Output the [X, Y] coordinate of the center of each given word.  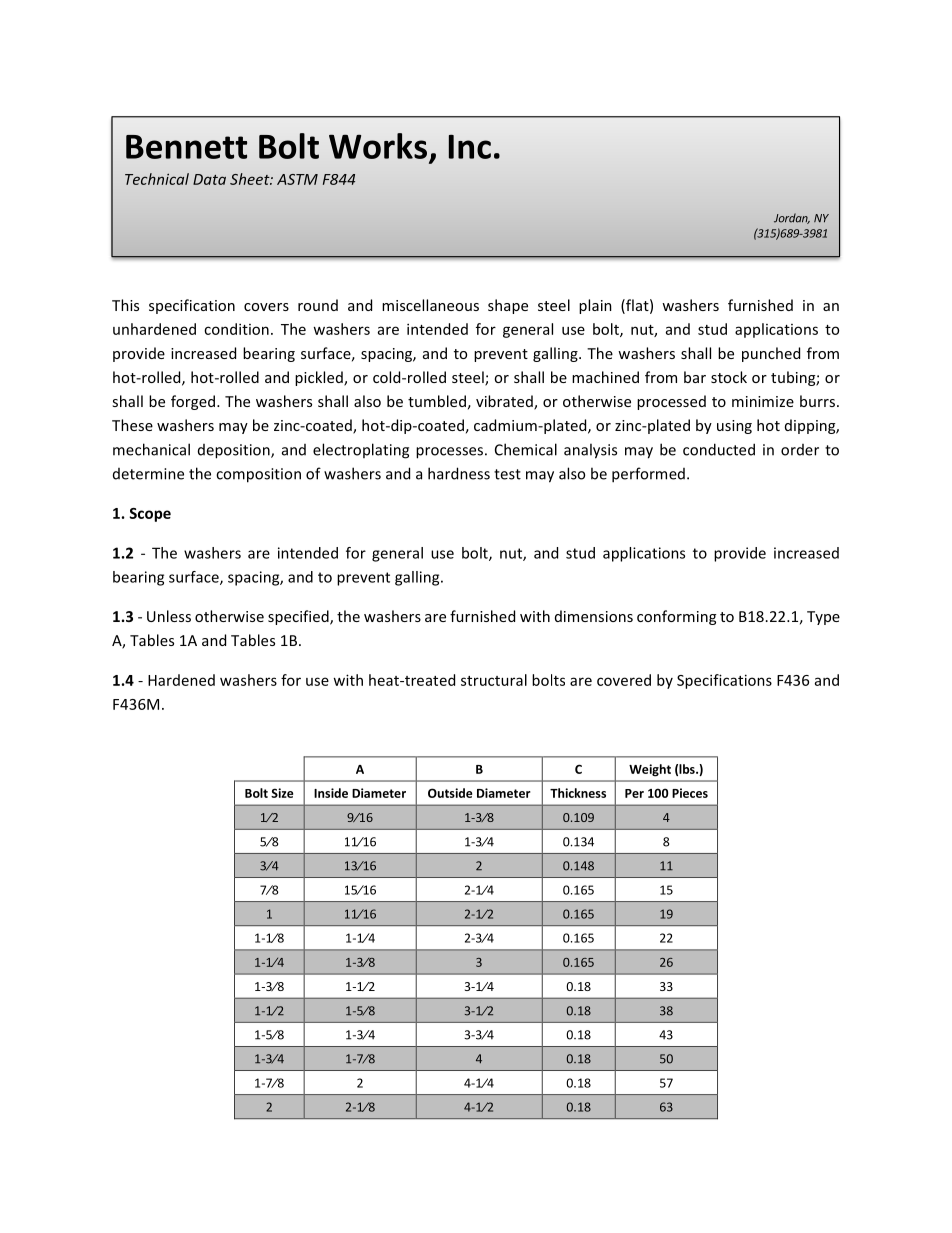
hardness [459, 473]
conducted [719, 449]
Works [378, 146]
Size [282, 793]
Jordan [792, 218]
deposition [235, 451]
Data [209, 179]
